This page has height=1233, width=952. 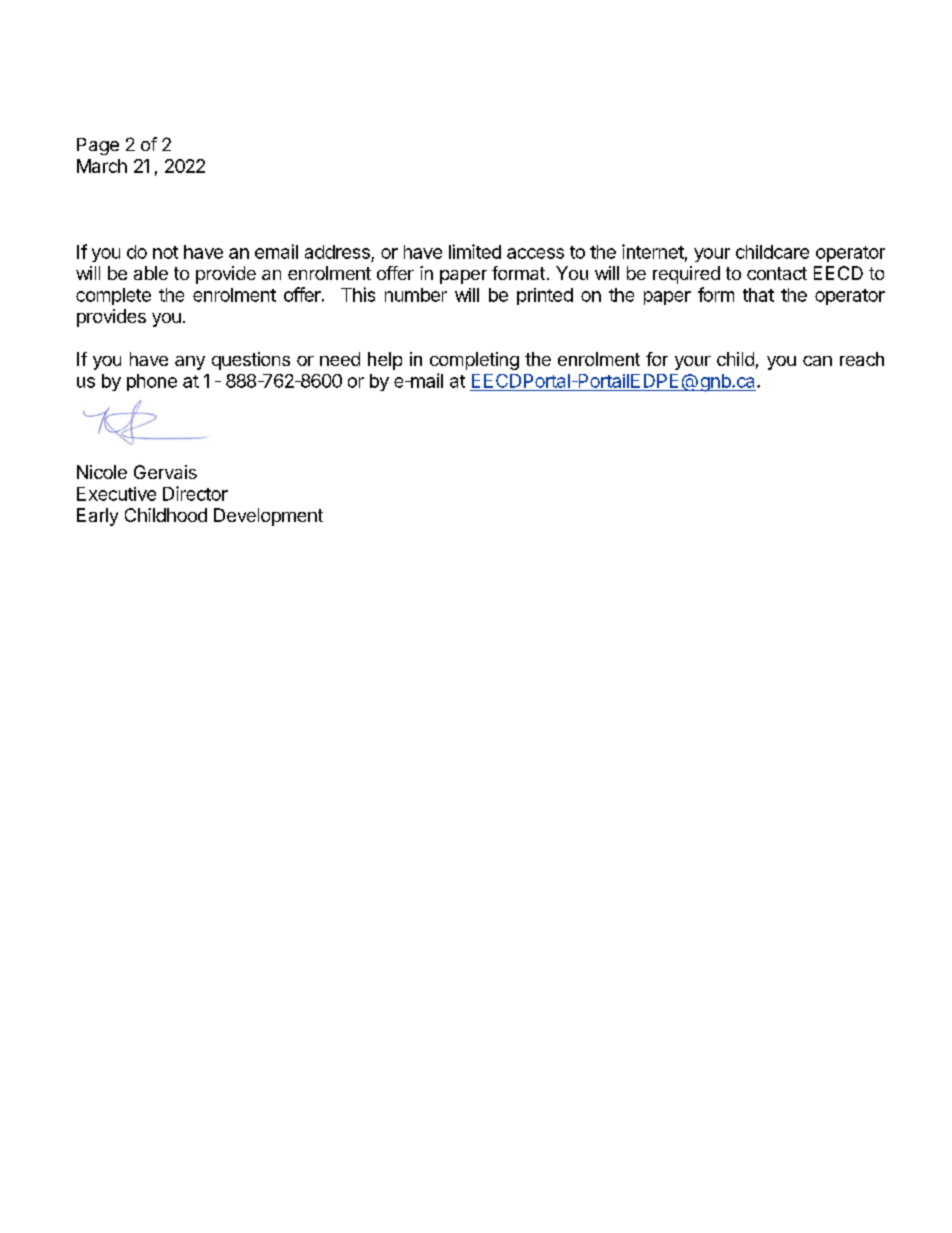 What do you see at coordinates (151, 273) in the page?
I see `able` at bounding box center [151, 273].
